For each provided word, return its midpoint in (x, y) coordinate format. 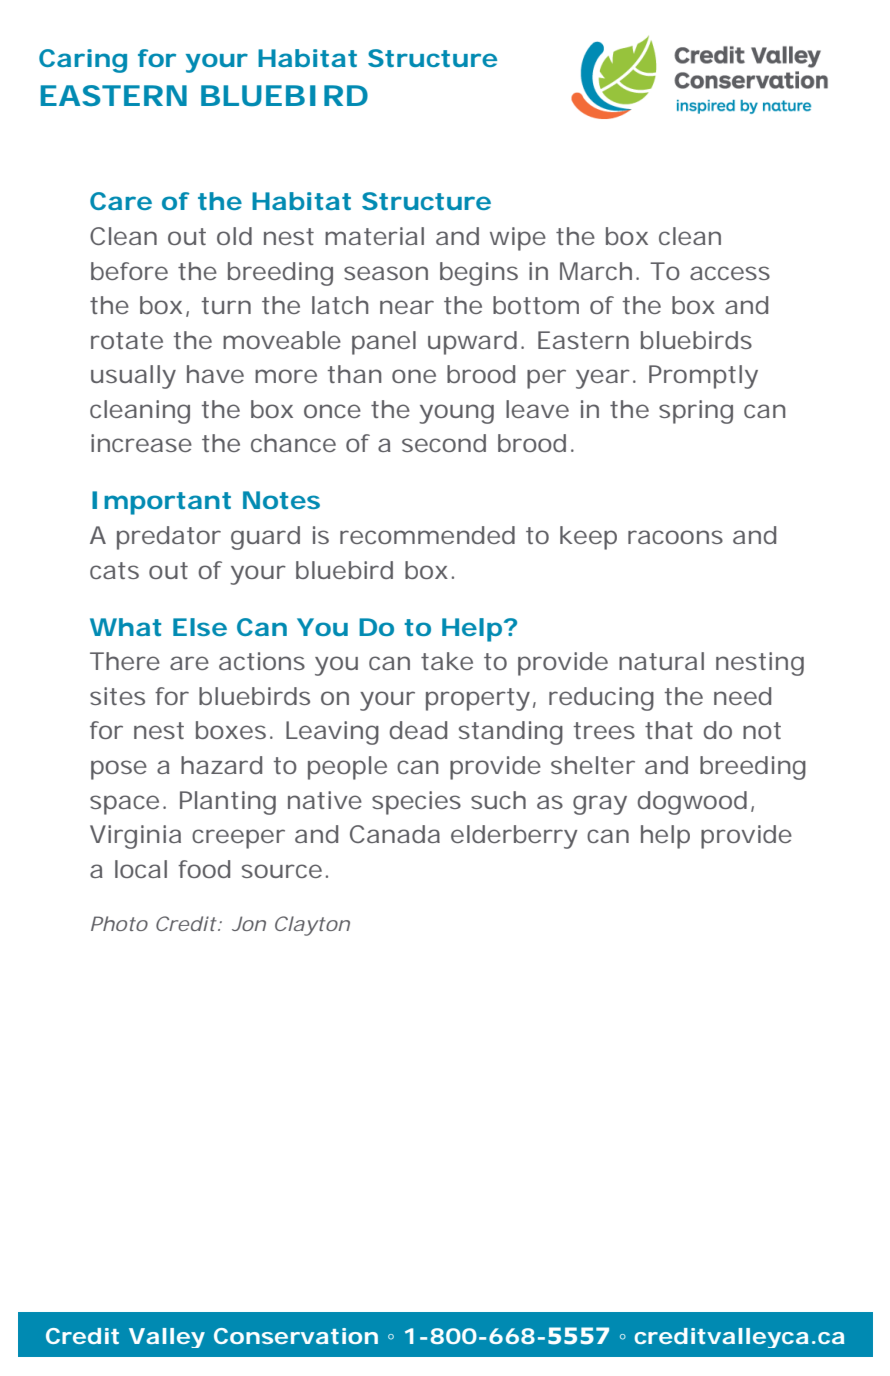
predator (169, 538)
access (730, 273)
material (374, 236)
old (234, 236)
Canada (395, 834)
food (204, 869)
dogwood (692, 803)
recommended (427, 535)
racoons (675, 537)
